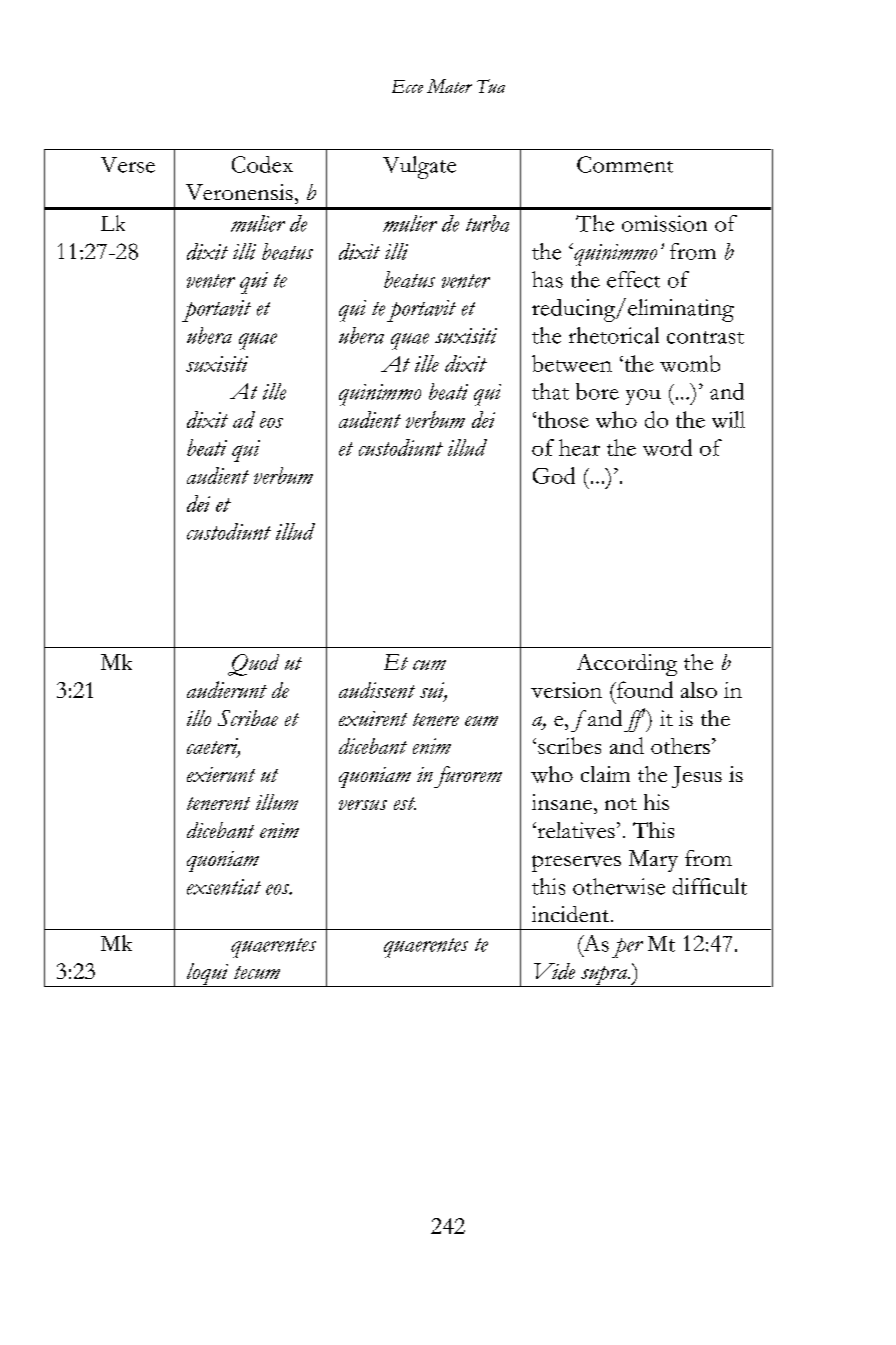  What do you see at coordinates (643, 689) in the screenshot?
I see `found` at bounding box center [643, 689].
